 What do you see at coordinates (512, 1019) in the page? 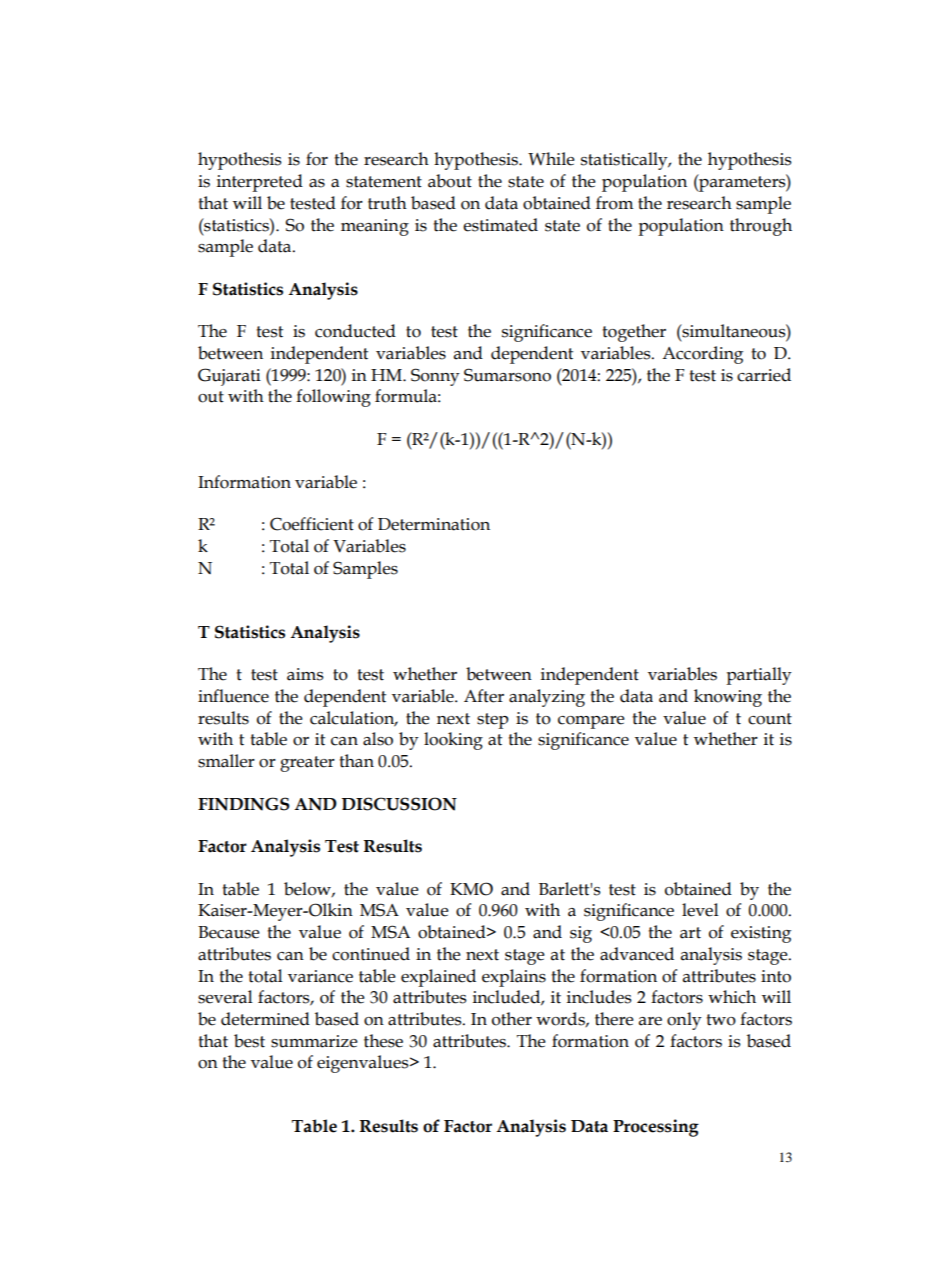
I see `other` at bounding box center [512, 1019].
